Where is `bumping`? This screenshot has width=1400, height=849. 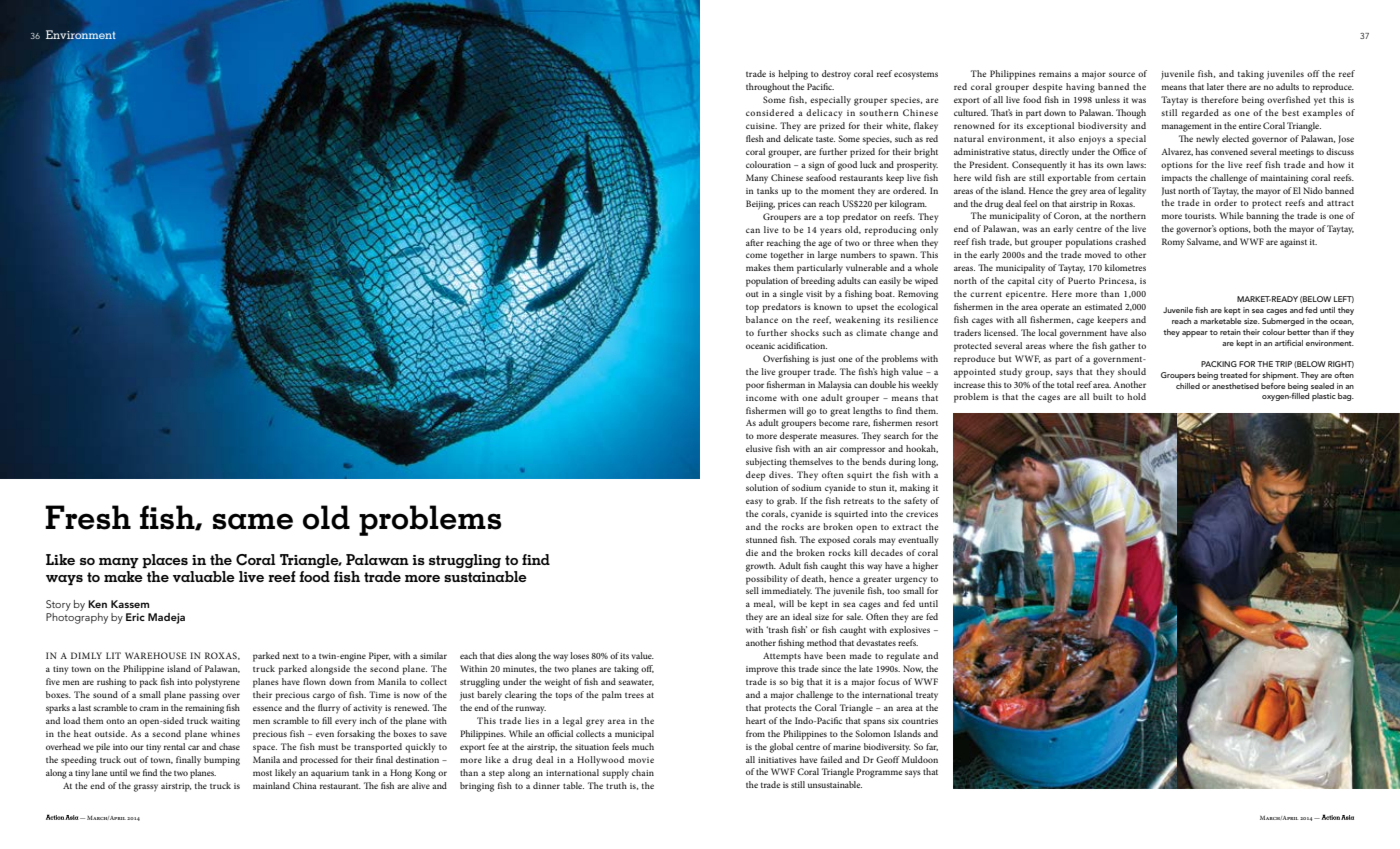
bumping is located at coordinates (222, 761).
